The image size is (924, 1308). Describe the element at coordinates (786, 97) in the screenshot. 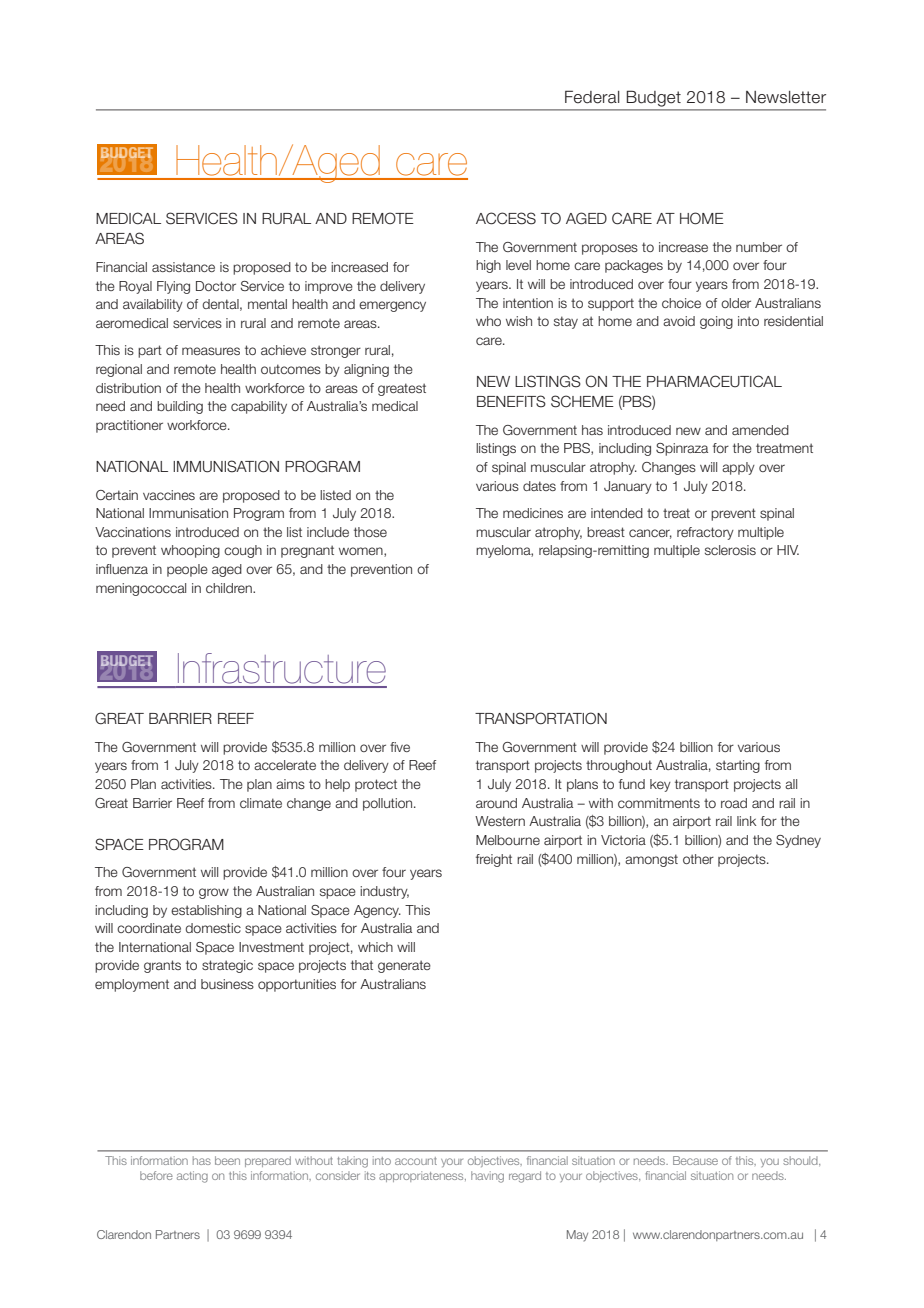

I see `Newsletter` at that location.
